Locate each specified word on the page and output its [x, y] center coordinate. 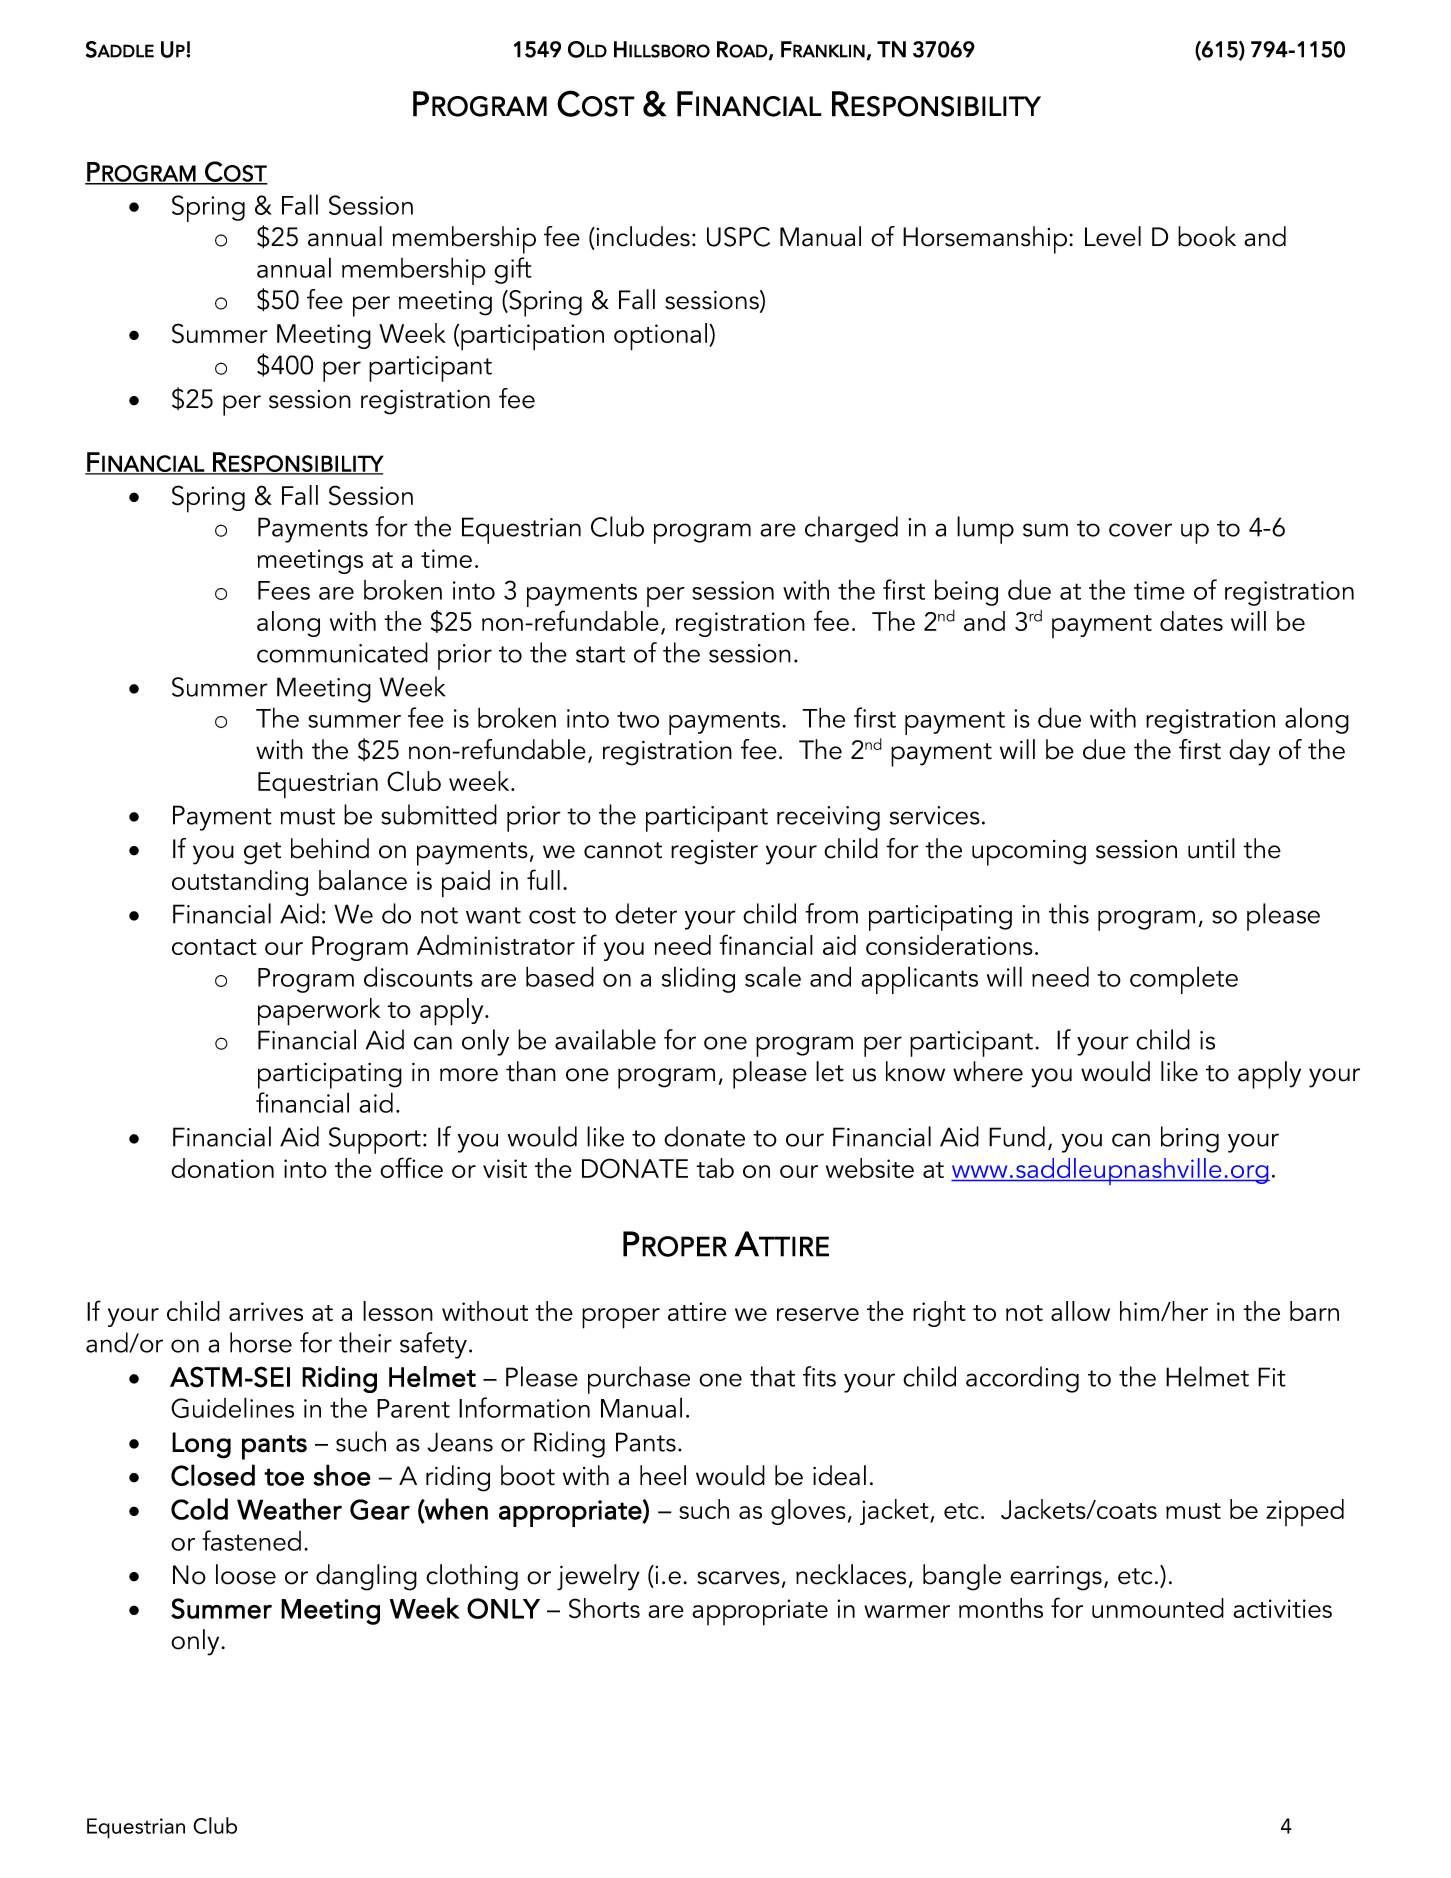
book [1207, 236]
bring [1190, 1139]
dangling [366, 1577]
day [1249, 752]
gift [513, 270]
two [638, 719]
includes [642, 236]
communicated [342, 652]
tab [715, 1168]
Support [375, 1140]
